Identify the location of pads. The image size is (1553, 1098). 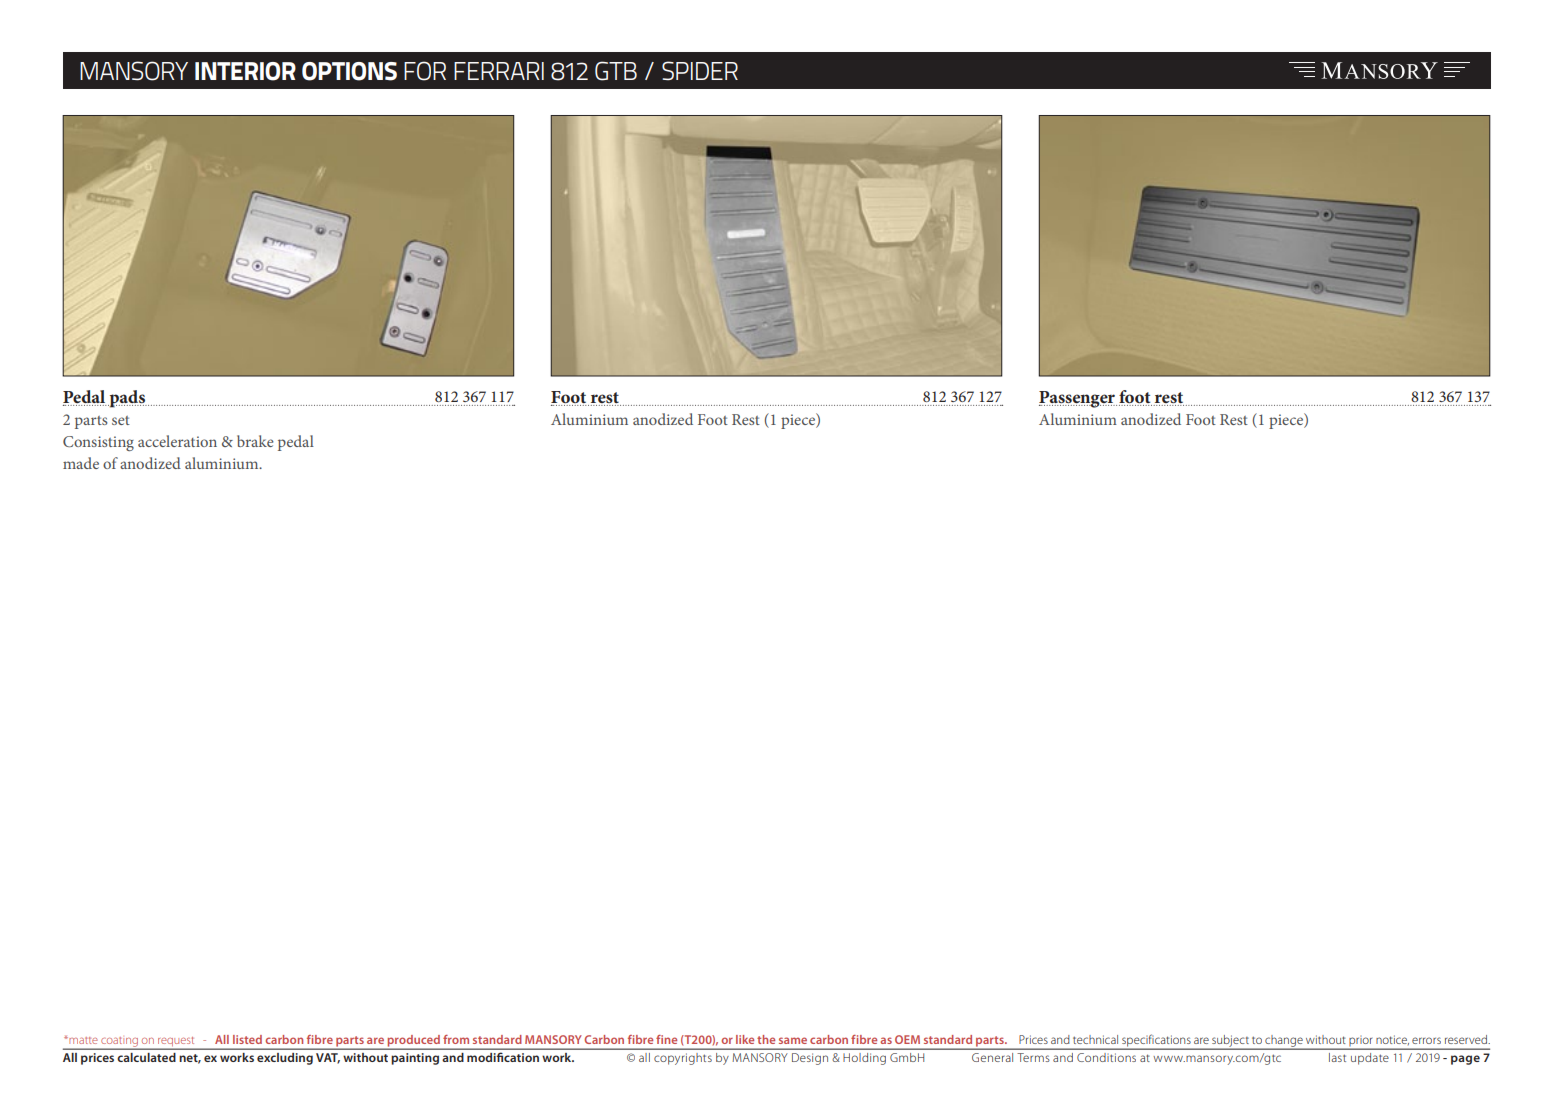
(127, 399).
